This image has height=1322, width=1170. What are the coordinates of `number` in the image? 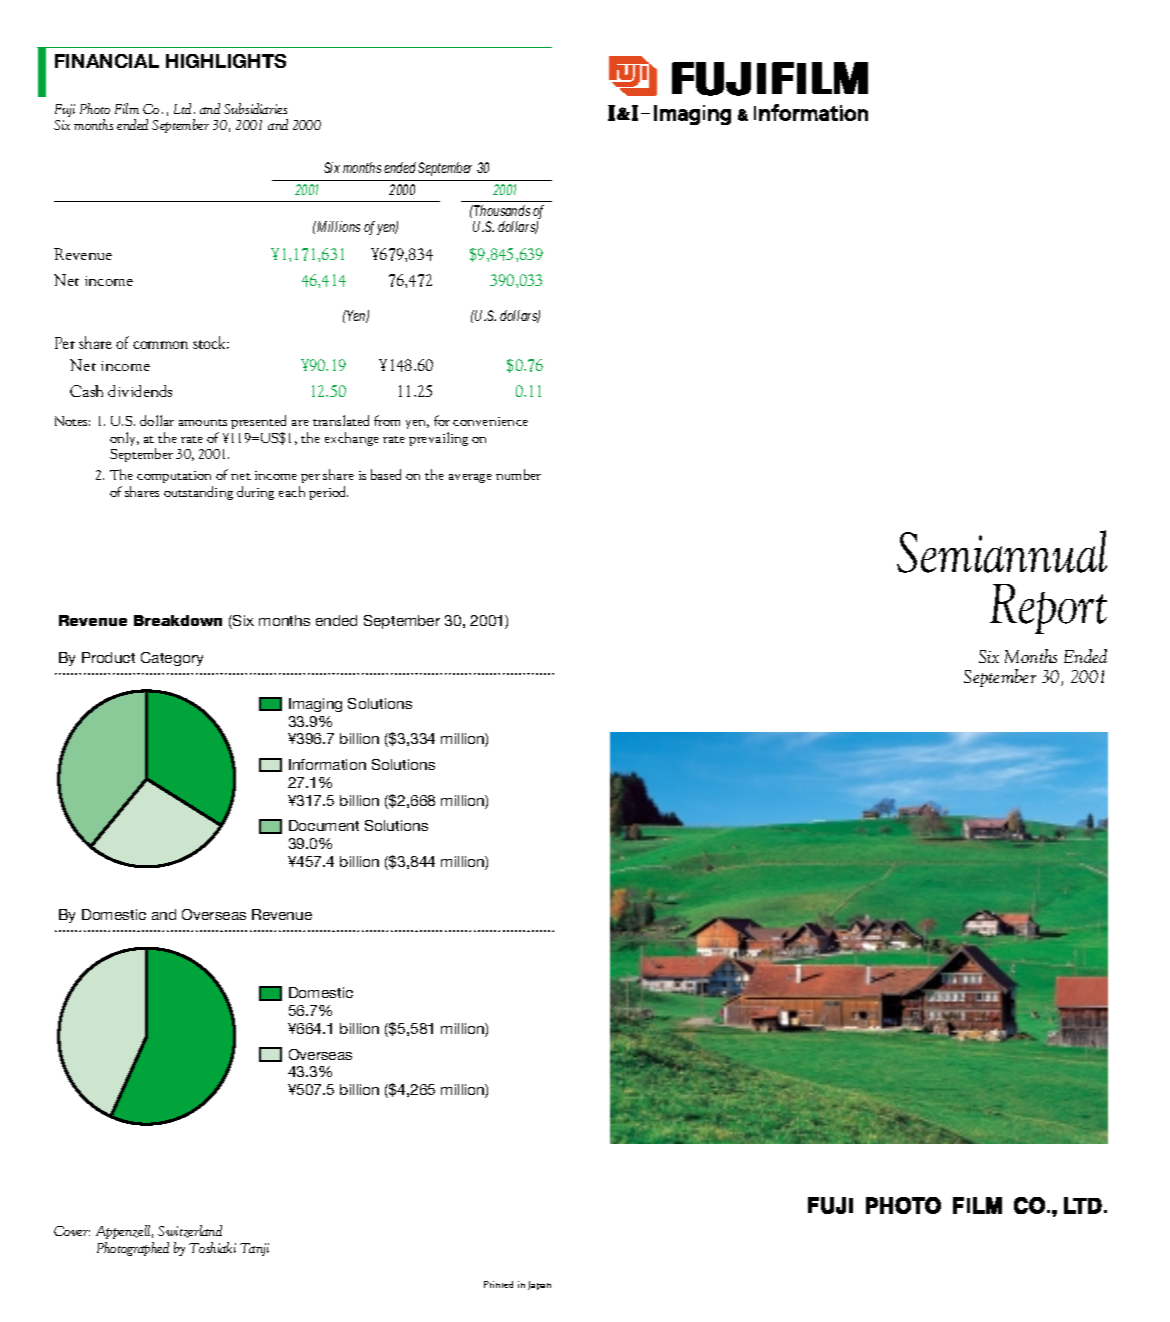 It's located at (518, 474).
